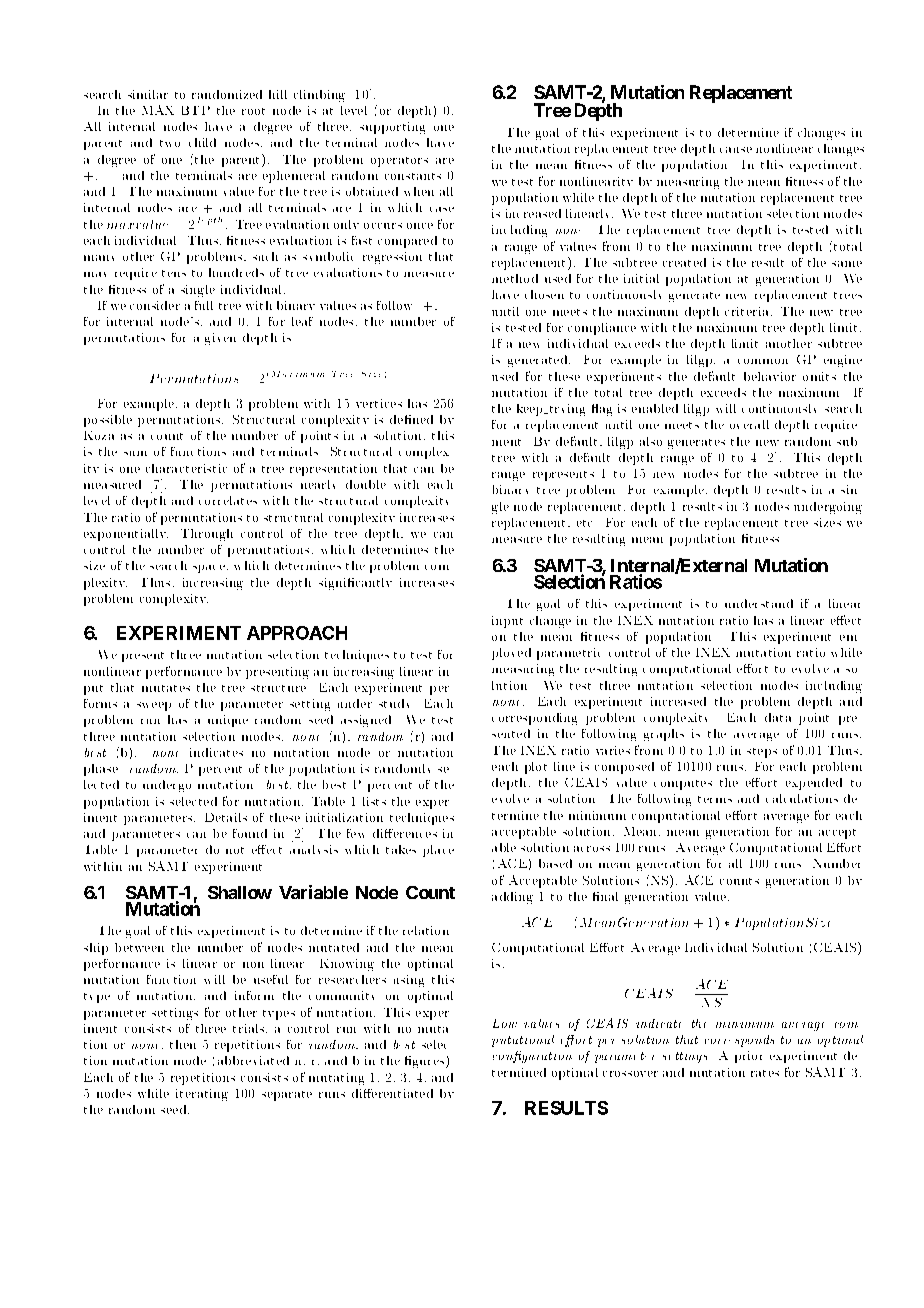  What do you see at coordinates (202, 142) in the image?
I see `child` at bounding box center [202, 142].
